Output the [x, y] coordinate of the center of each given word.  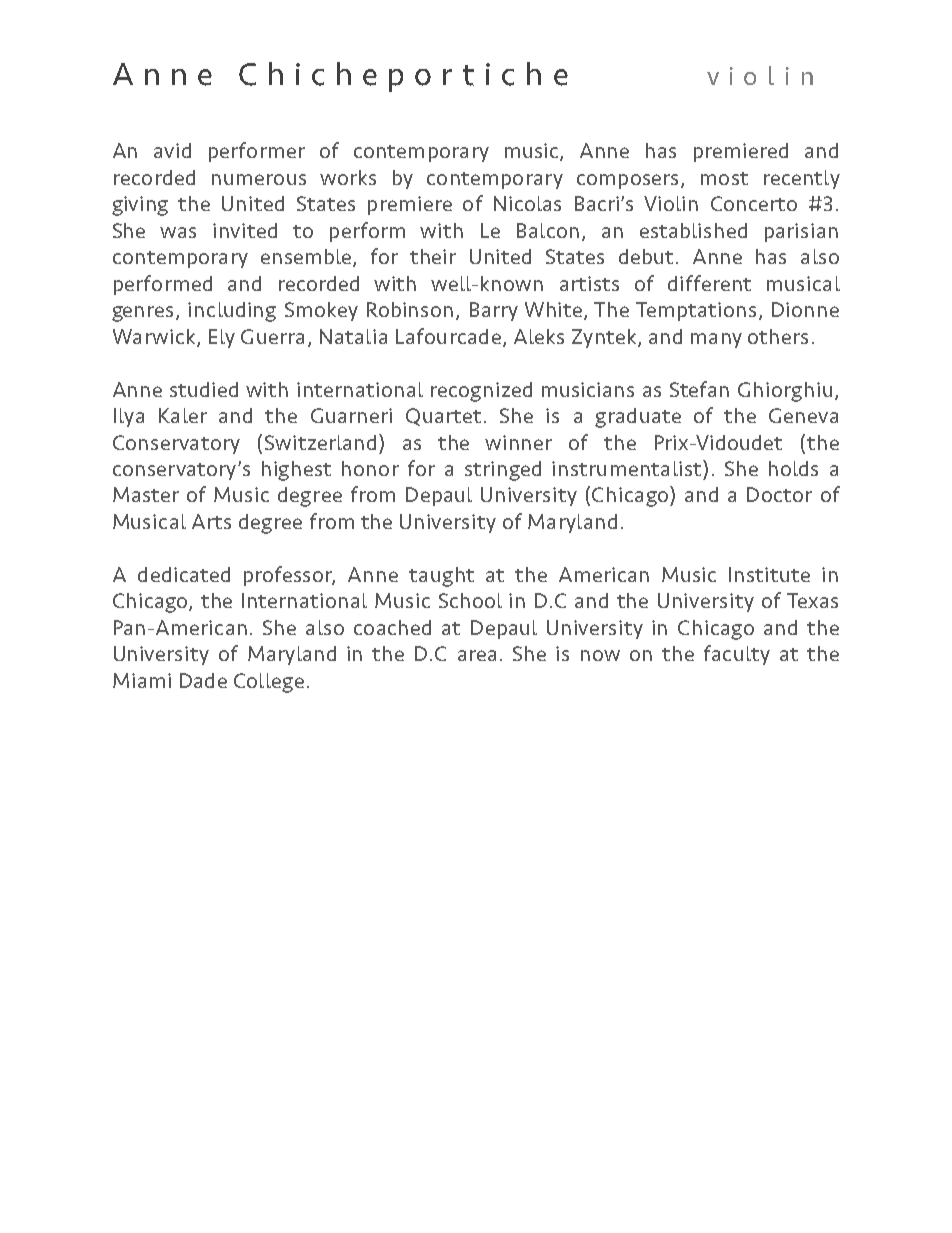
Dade [203, 680]
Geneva [803, 415]
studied [204, 389]
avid [172, 150]
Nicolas [527, 203]
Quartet [443, 417]
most [724, 178]
